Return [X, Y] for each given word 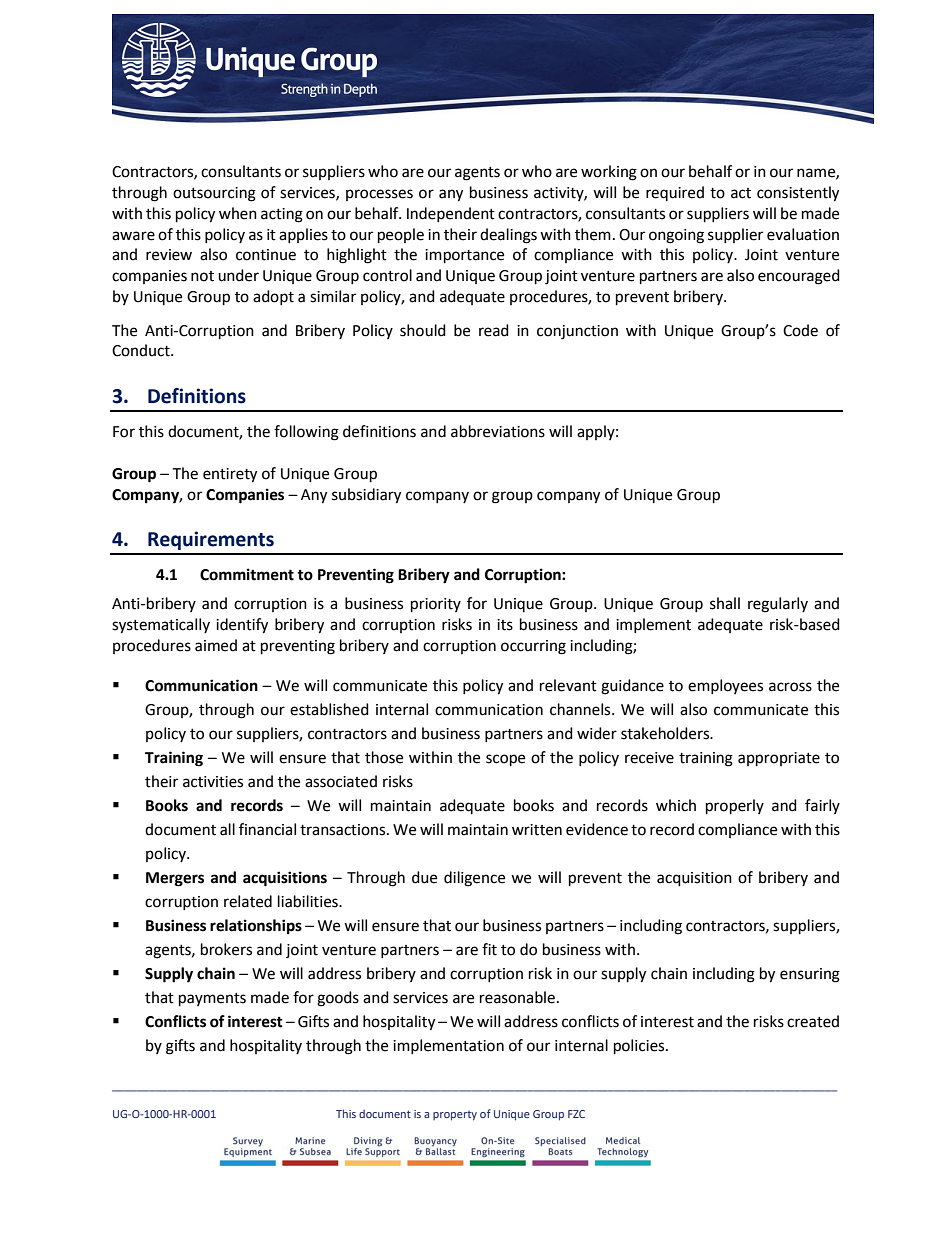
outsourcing [214, 194]
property [455, 1116]
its [505, 625]
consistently [798, 194]
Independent [451, 214]
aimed [216, 645]
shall [725, 603]
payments [212, 1000]
